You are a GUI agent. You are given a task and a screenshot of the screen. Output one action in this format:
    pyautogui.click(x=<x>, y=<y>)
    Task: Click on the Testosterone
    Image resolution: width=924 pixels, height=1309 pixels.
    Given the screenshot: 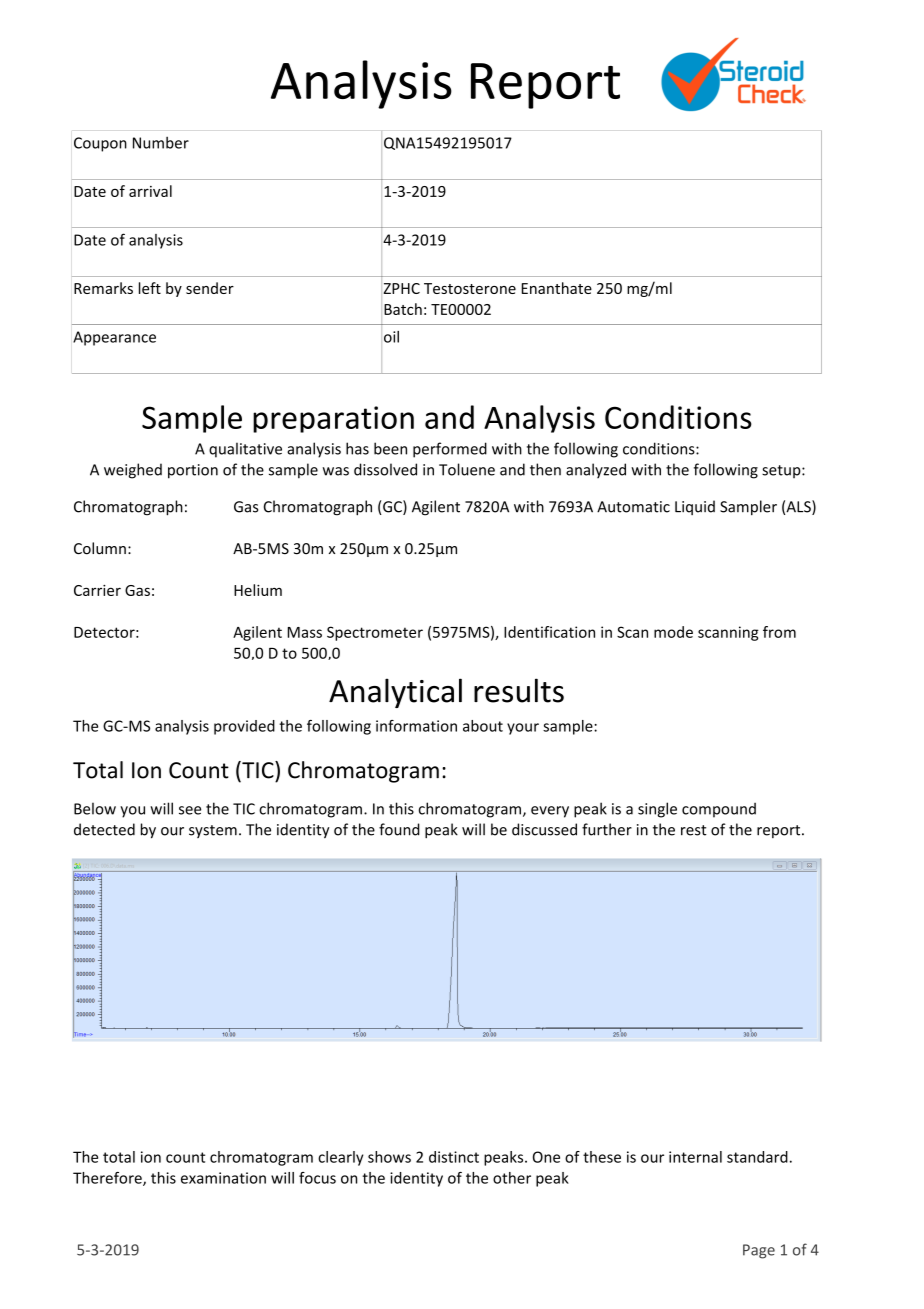 What is the action you would take?
    pyautogui.click(x=470, y=288)
